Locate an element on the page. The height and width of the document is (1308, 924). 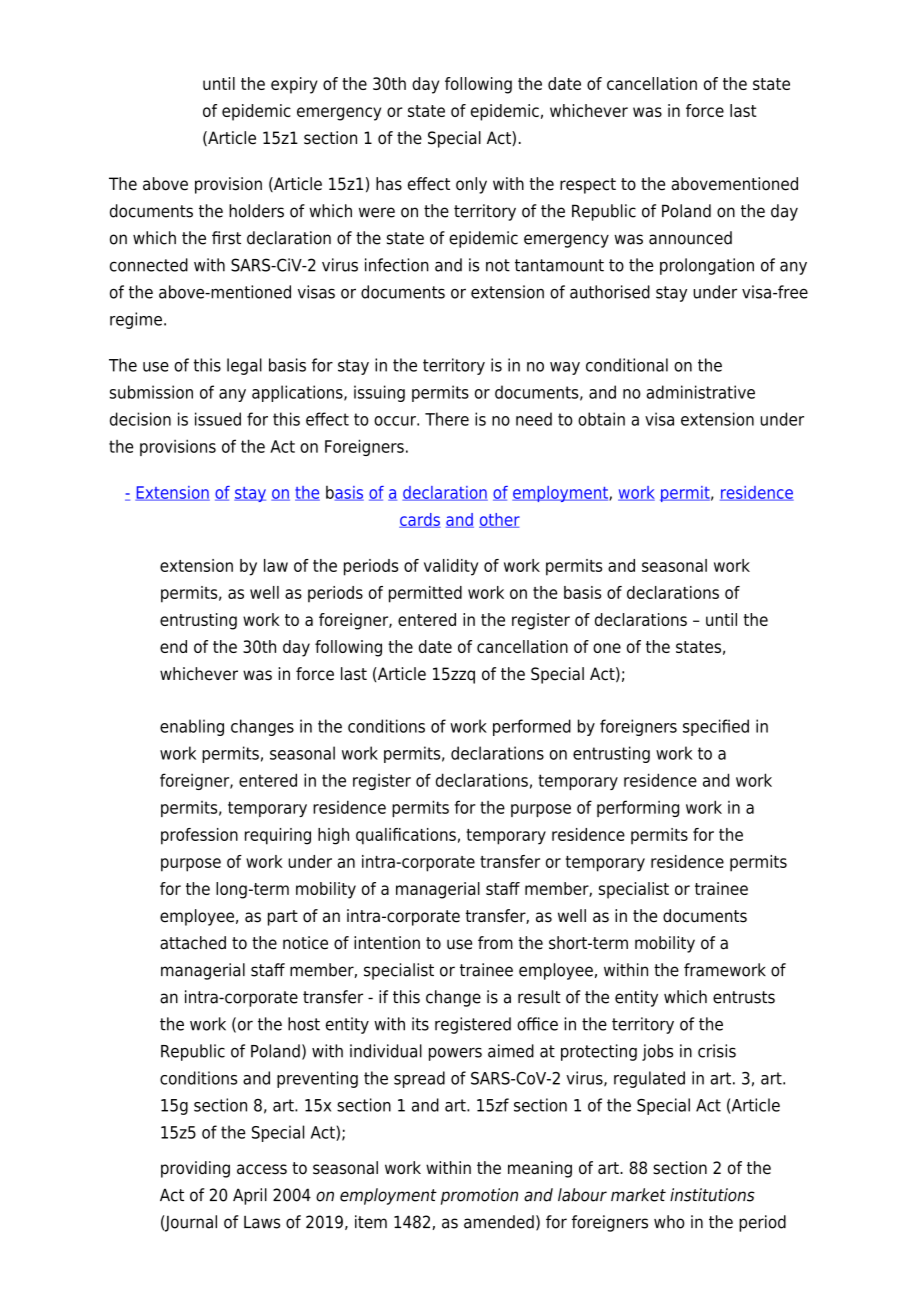
expiry is located at coordinates (294, 85).
